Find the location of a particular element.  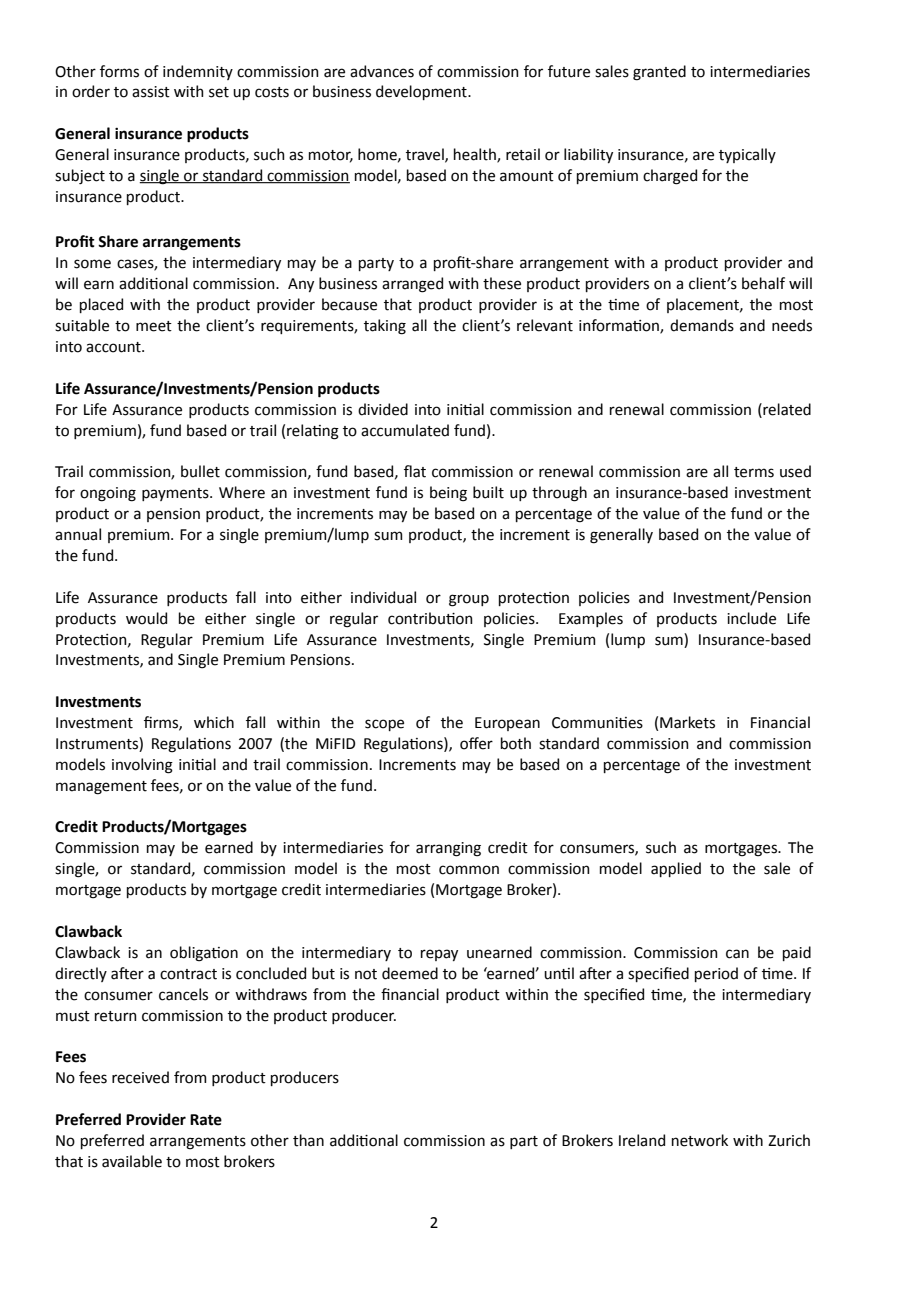

include is located at coordinates (751, 618).
